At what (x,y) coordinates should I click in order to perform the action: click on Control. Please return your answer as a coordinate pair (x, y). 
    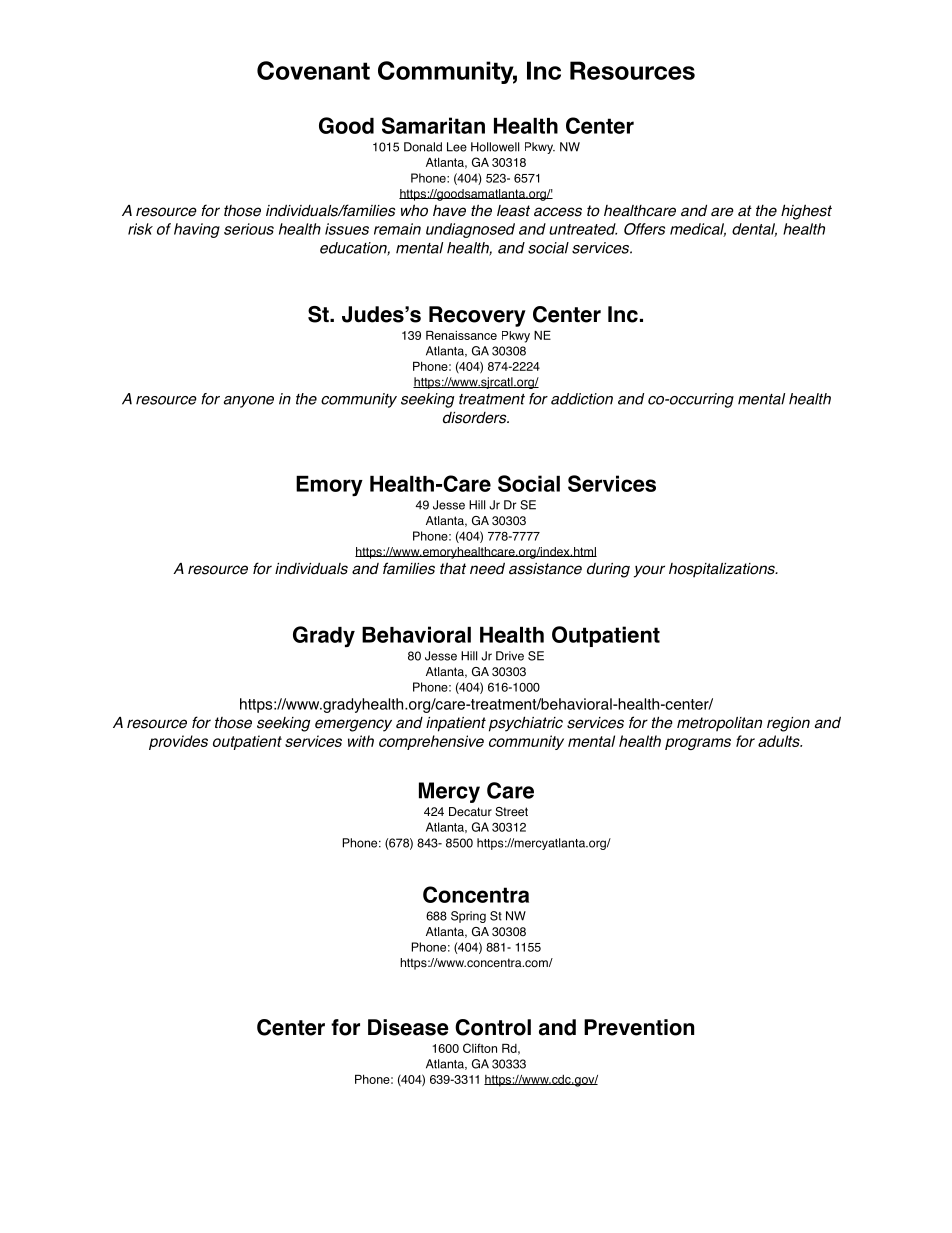
    Looking at the image, I should click on (493, 1027).
